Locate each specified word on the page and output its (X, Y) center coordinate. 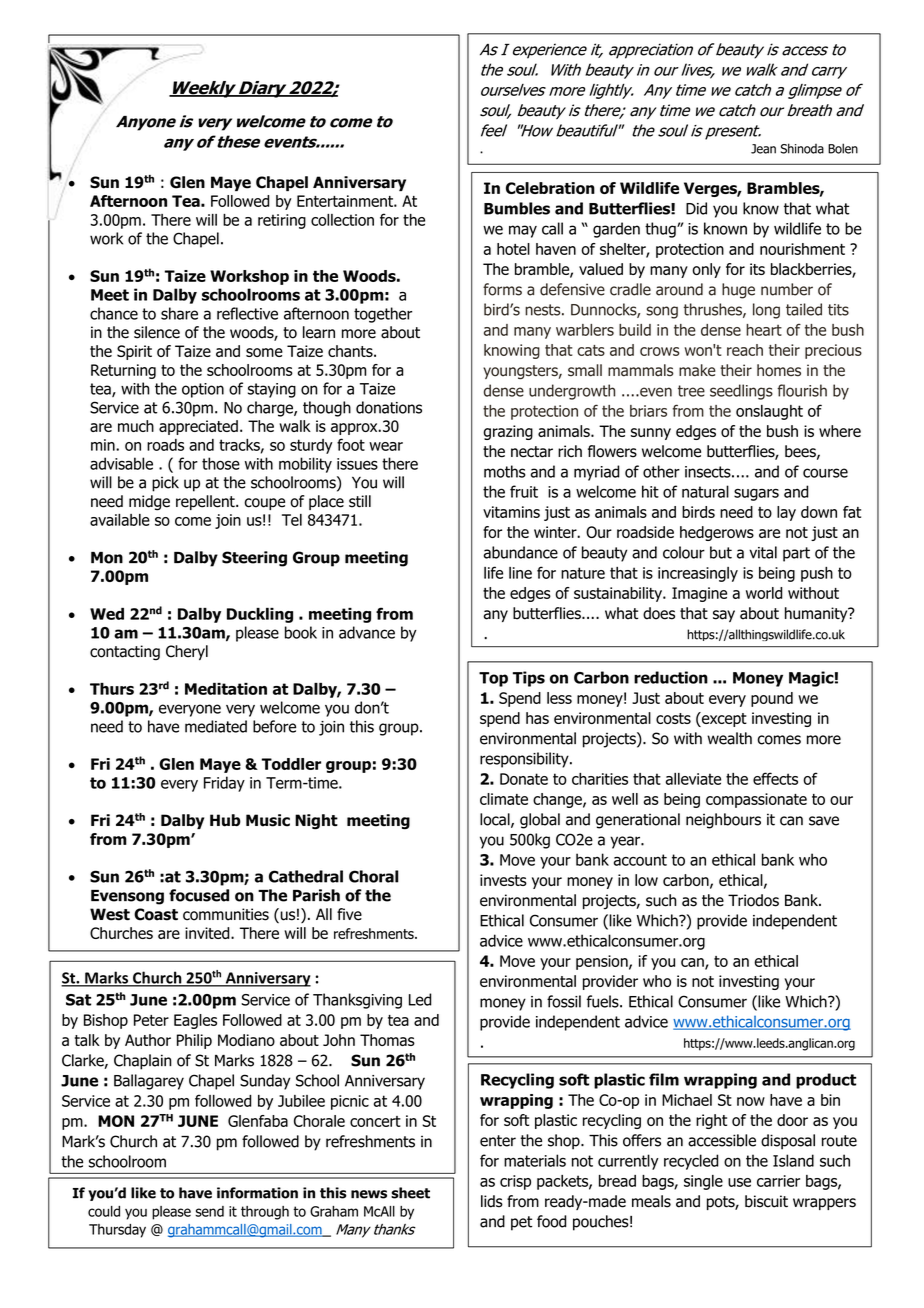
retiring (282, 221)
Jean (763, 149)
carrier (778, 1181)
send (209, 1211)
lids (492, 1201)
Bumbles (517, 208)
